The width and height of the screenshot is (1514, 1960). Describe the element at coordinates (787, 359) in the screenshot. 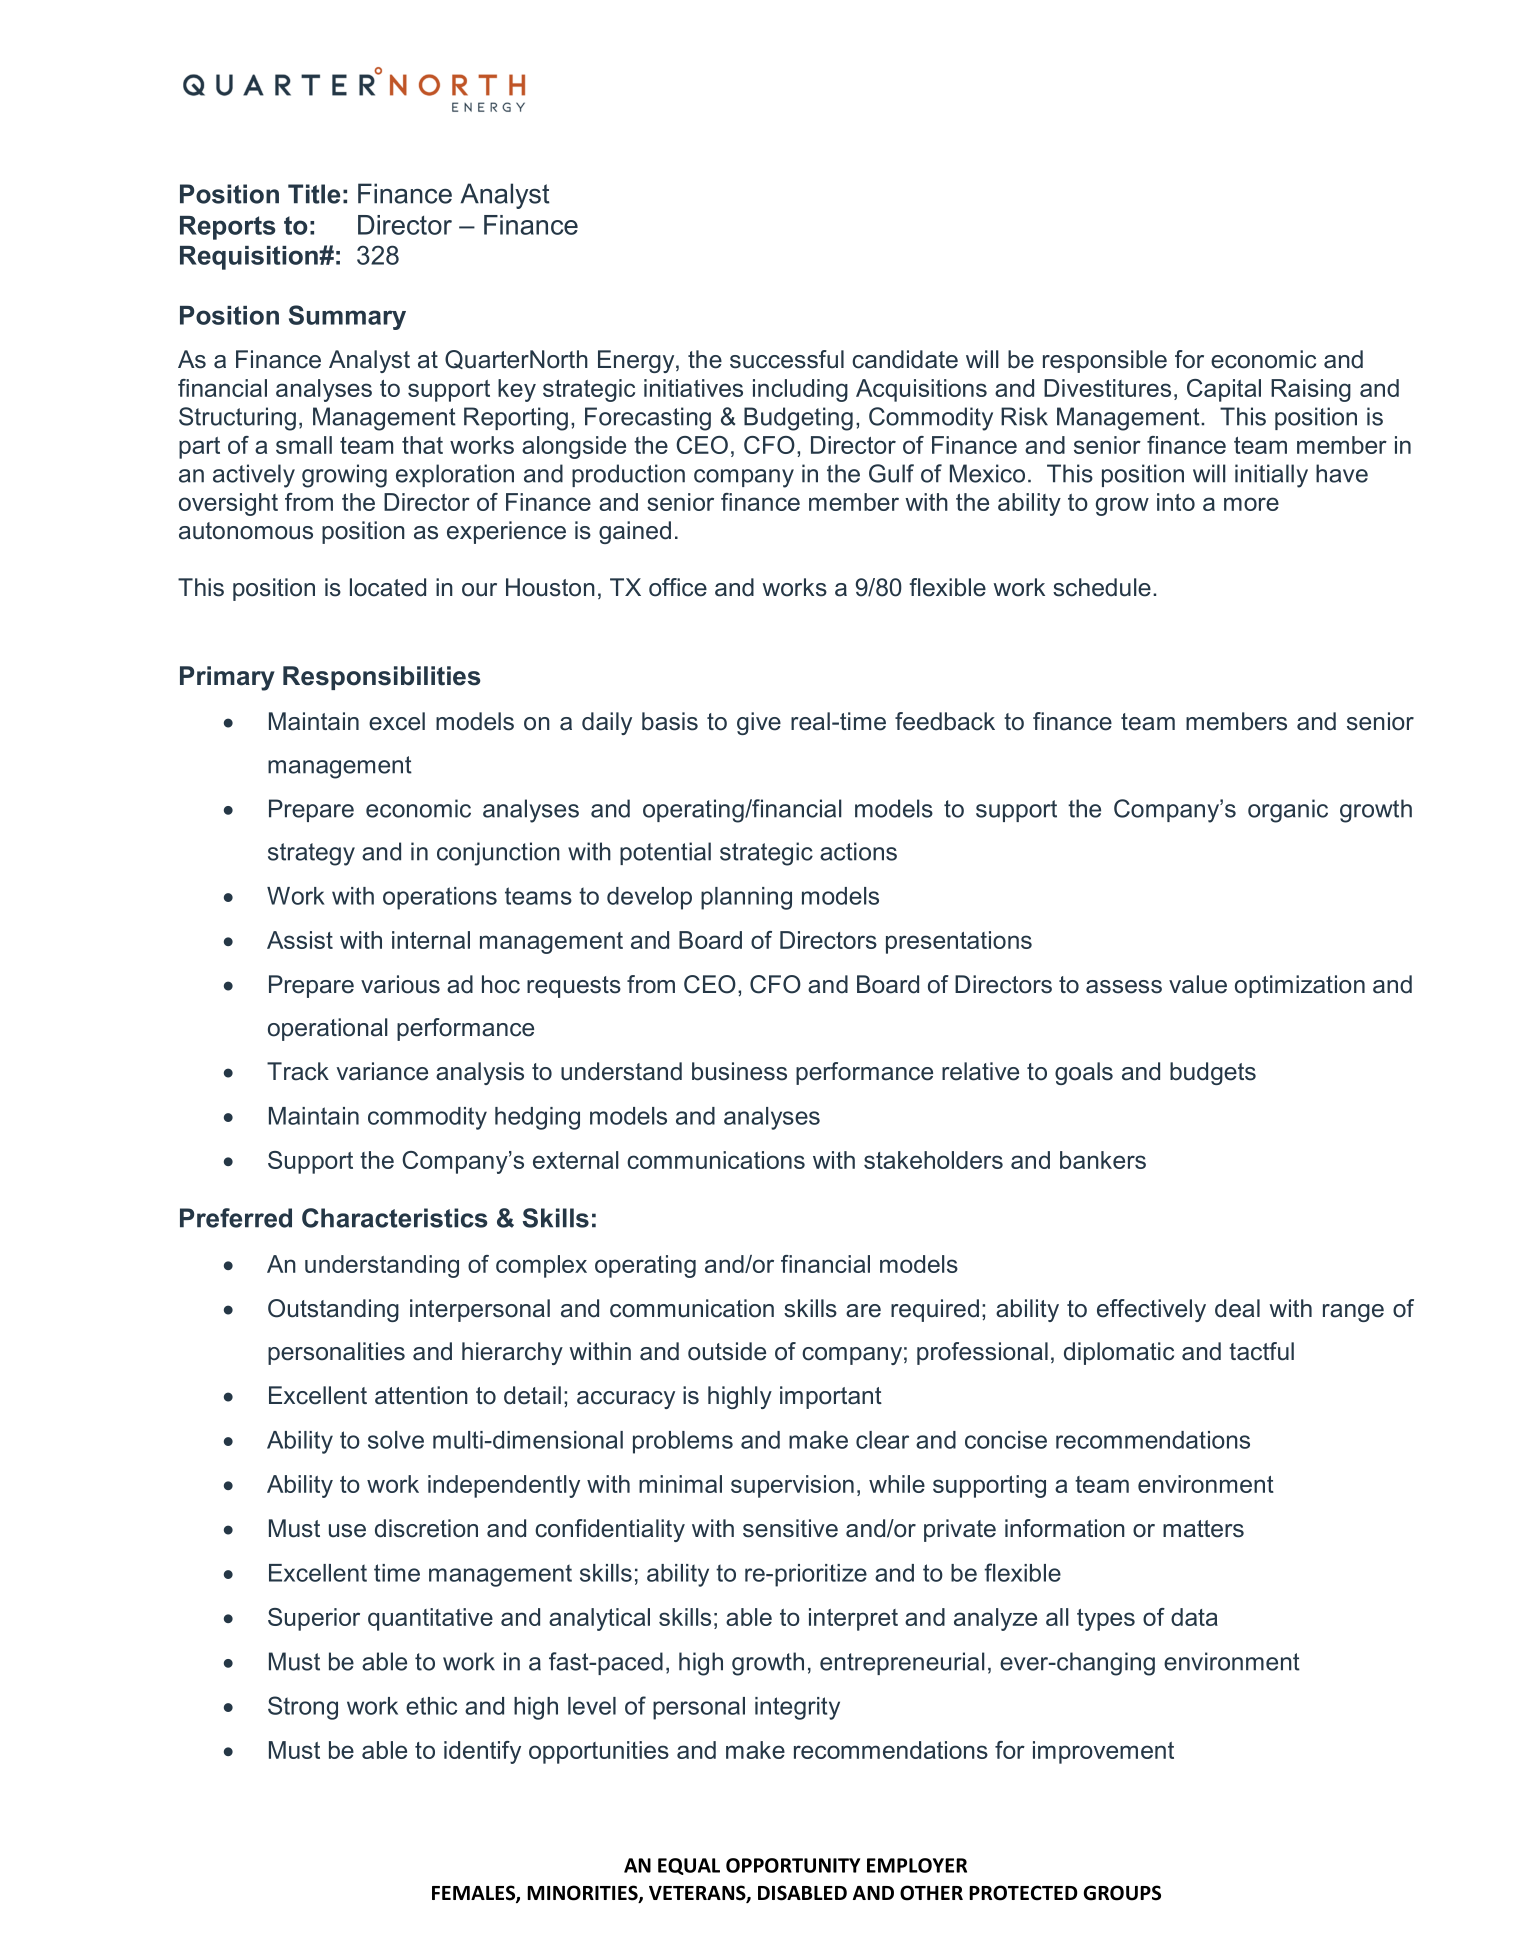

I see `successful` at that location.
